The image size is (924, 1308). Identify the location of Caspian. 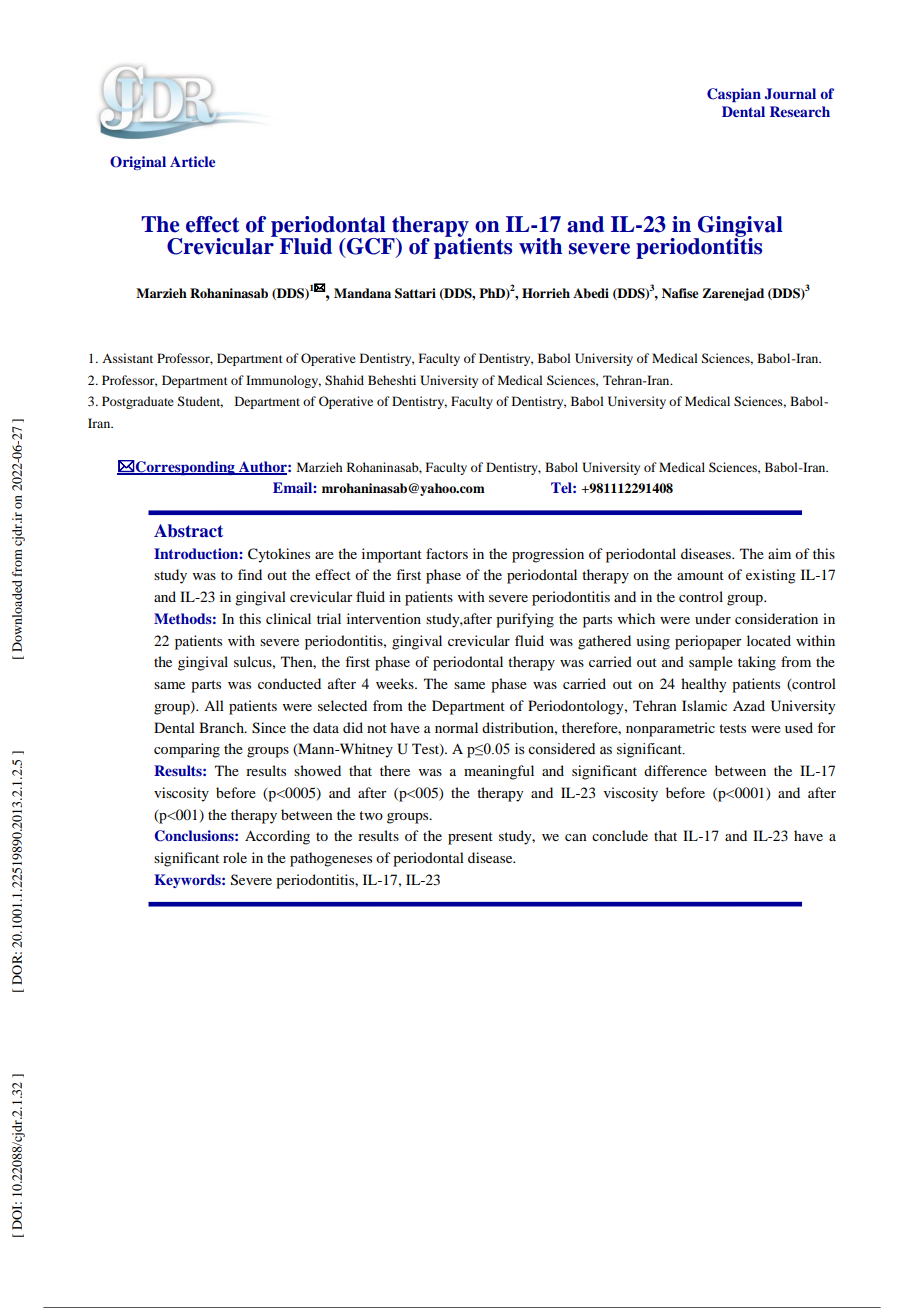
(734, 95).
